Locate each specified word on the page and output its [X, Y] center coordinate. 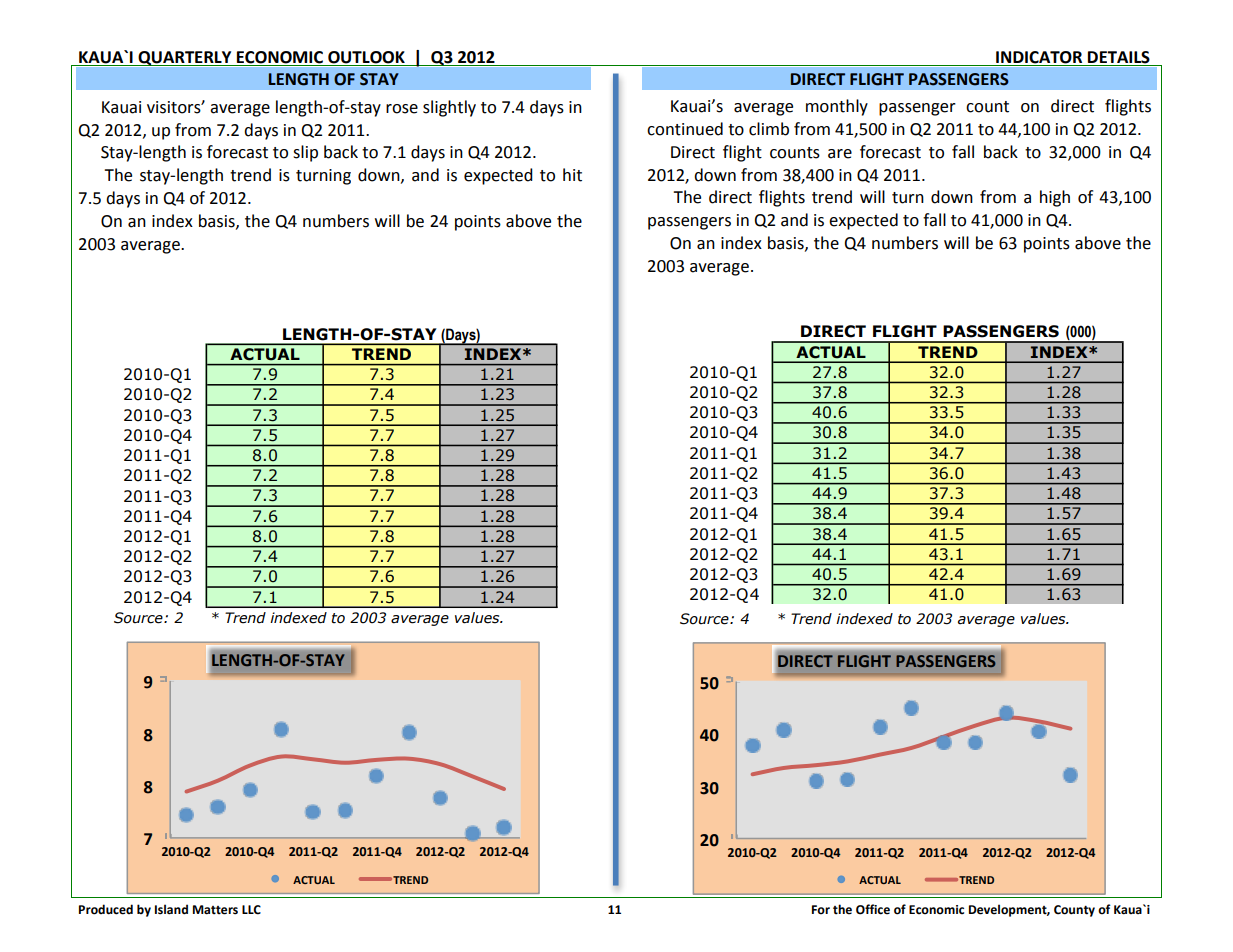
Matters [215, 910]
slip [305, 153]
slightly [449, 108]
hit [572, 175]
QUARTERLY [185, 58]
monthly [837, 107]
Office [873, 909]
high [1055, 198]
